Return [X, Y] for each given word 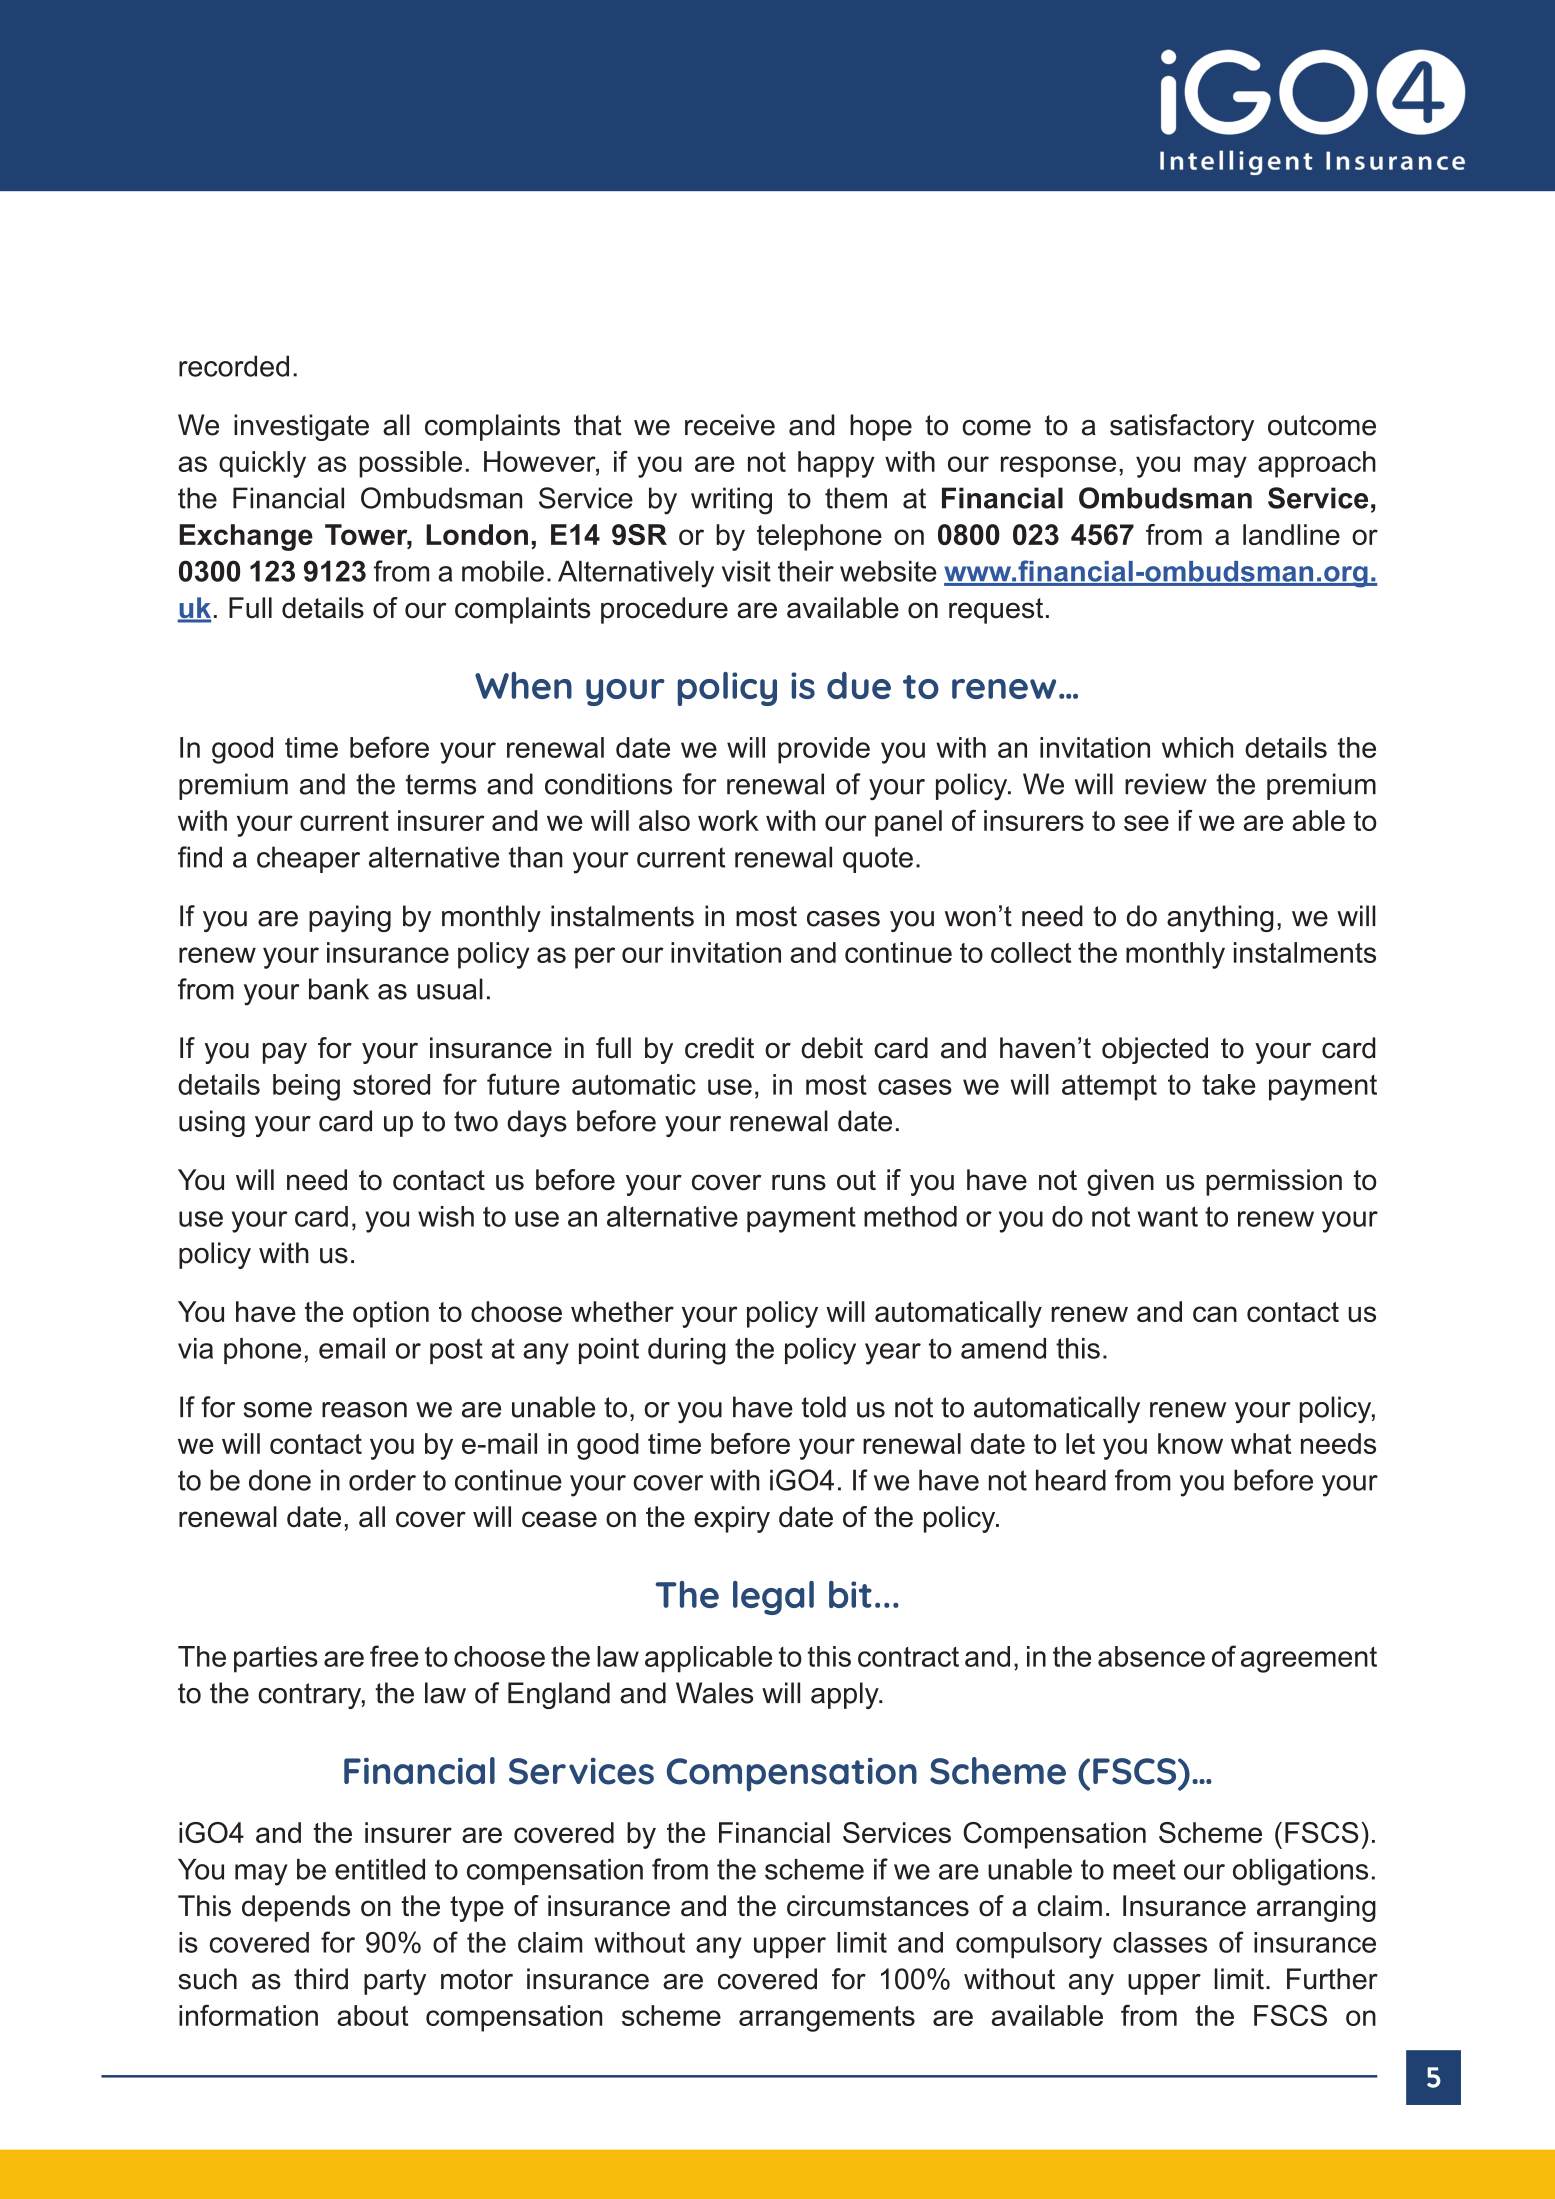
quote [878, 860]
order [382, 1480]
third [321, 1979]
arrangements [827, 2019]
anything [1220, 918]
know [1190, 1443]
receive [730, 425]
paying [350, 918]
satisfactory [1182, 427]
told [823, 1407]
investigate [301, 427]
